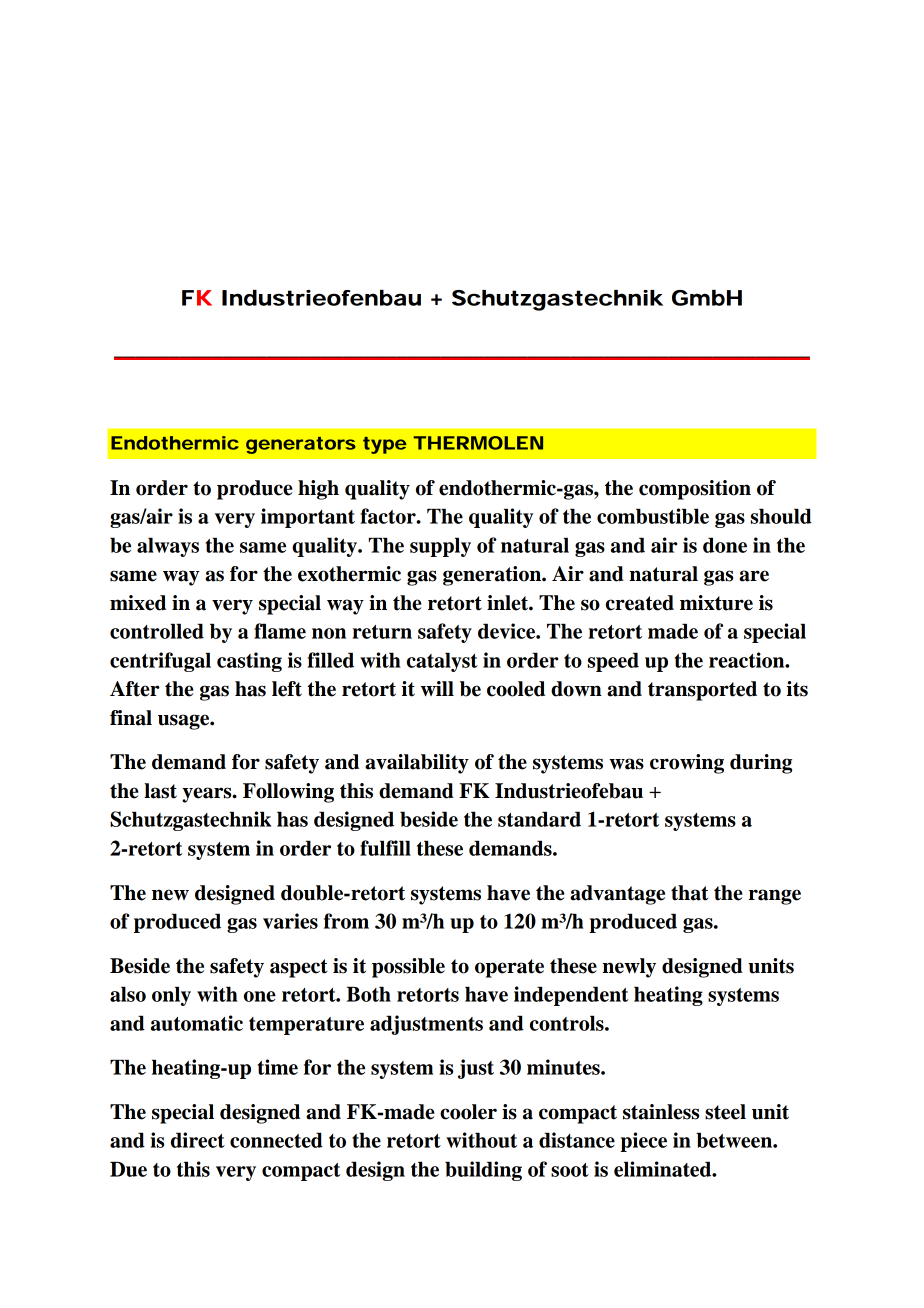 Image resolution: width=924 pixels, height=1308 pixels. I want to click on direct, so click(198, 1140).
